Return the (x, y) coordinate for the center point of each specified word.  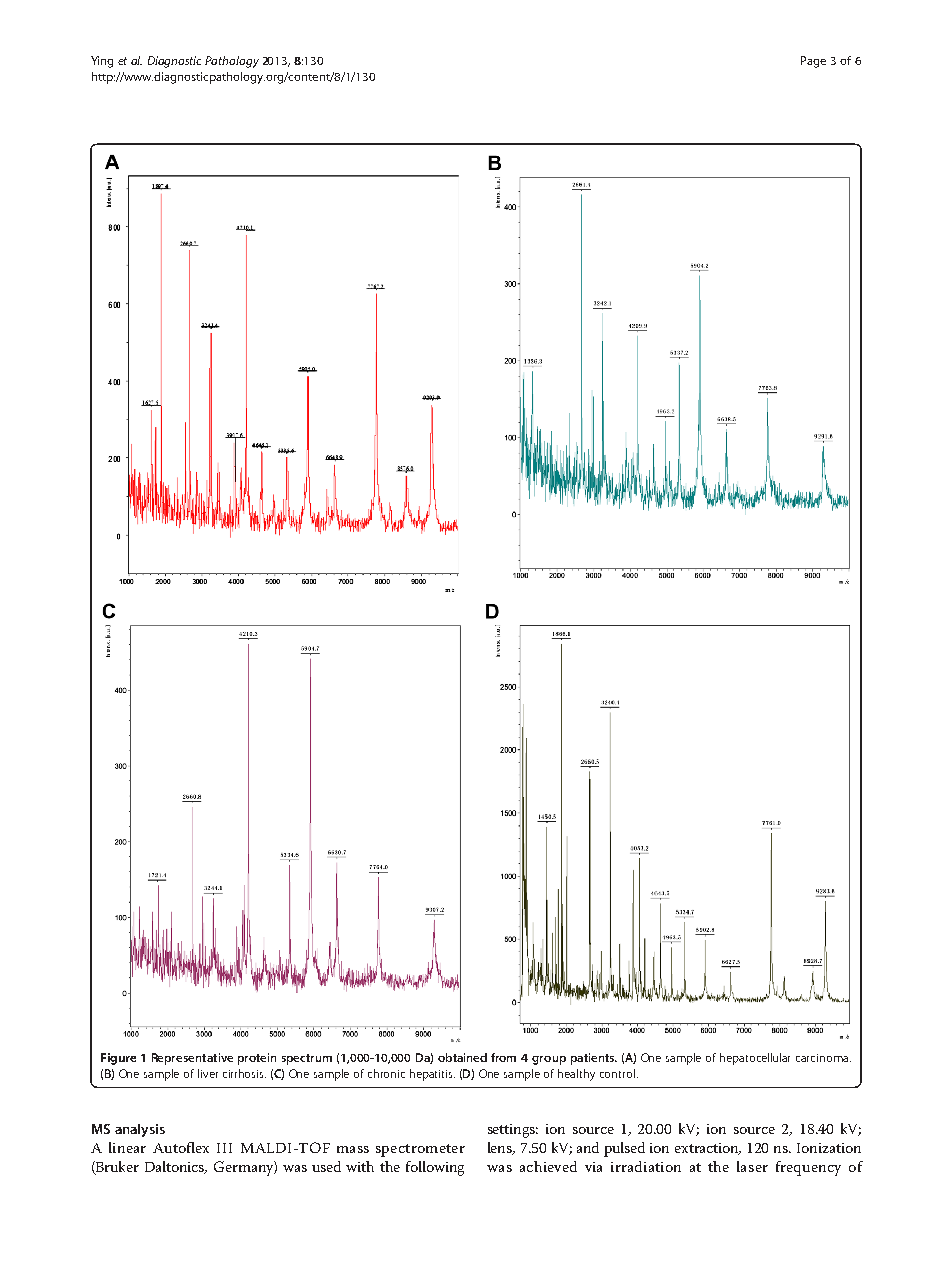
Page (813, 62)
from (503, 1057)
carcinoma (823, 1058)
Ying (102, 62)
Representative (192, 1059)
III (224, 1148)
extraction (708, 1149)
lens (501, 1148)
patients (594, 1059)
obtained (462, 1057)
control (617, 1073)
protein (257, 1059)
